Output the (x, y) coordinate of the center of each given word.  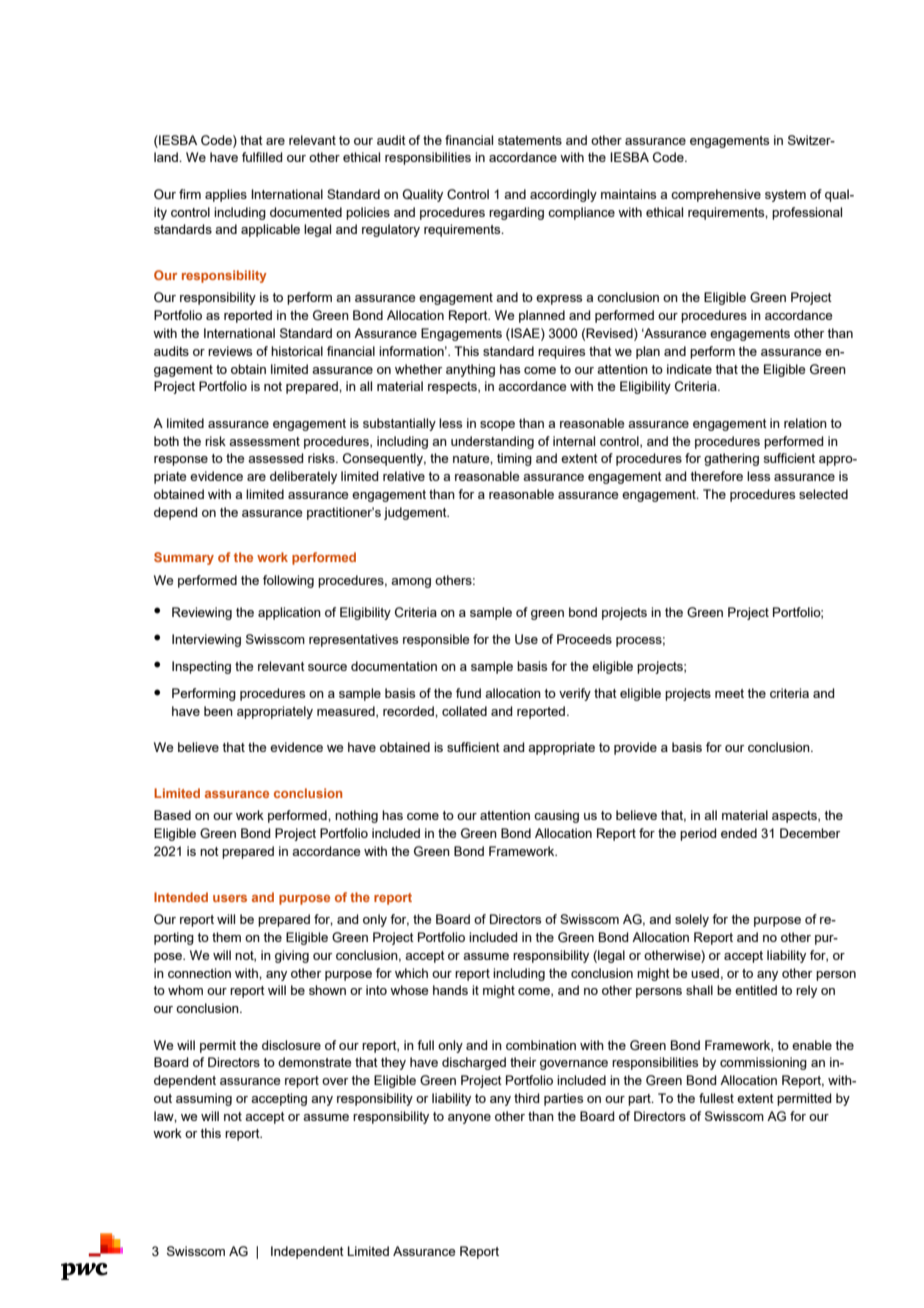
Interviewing (206, 640)
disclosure (291, 1045)
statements (530, 140)
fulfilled (262, 157)
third (527, 1098)
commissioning (763, 1063)
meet (729, 693)
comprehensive (716, 195)
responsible (436, 640)
